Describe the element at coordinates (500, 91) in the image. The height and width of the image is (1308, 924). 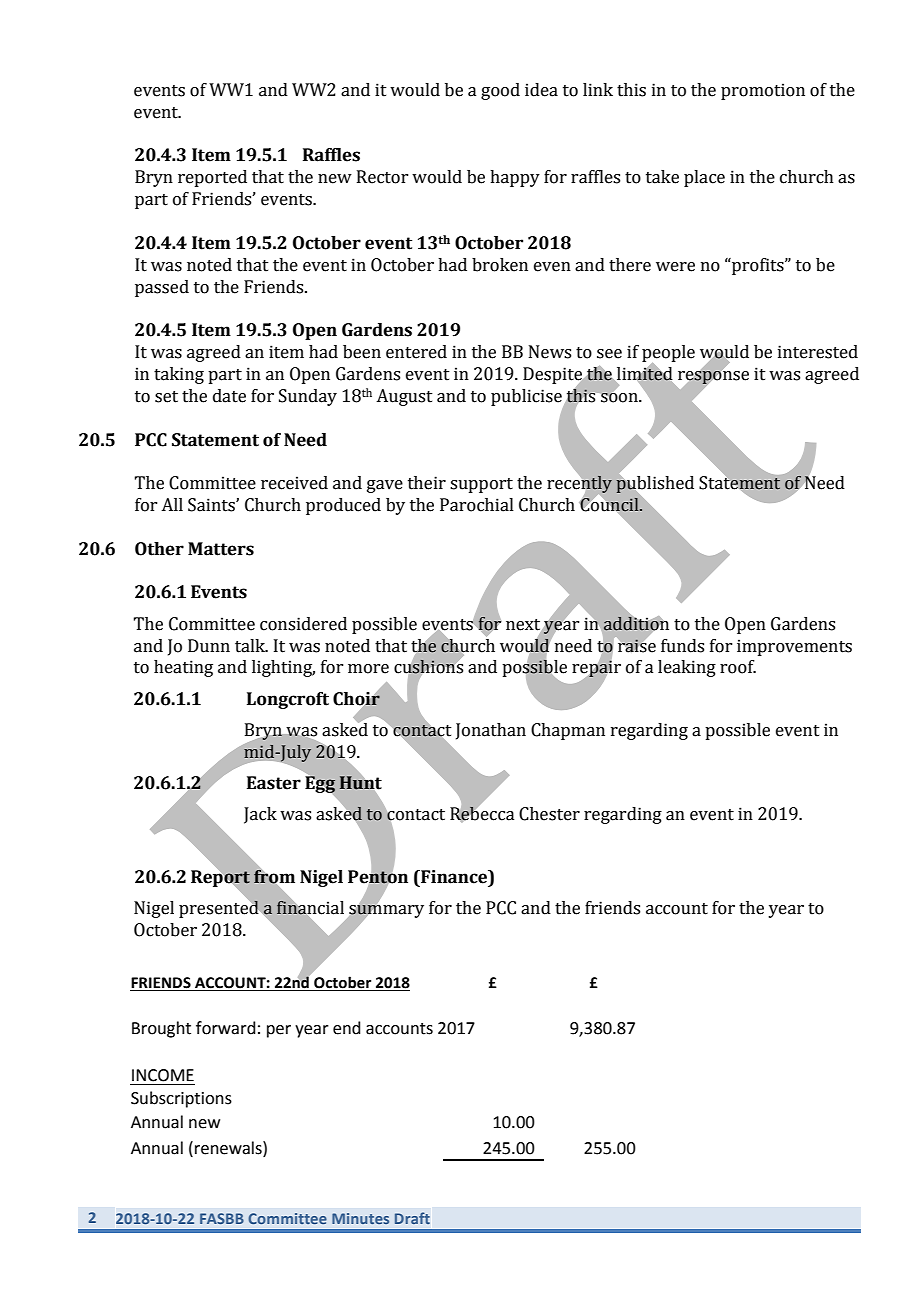
I see `good` at that location.
